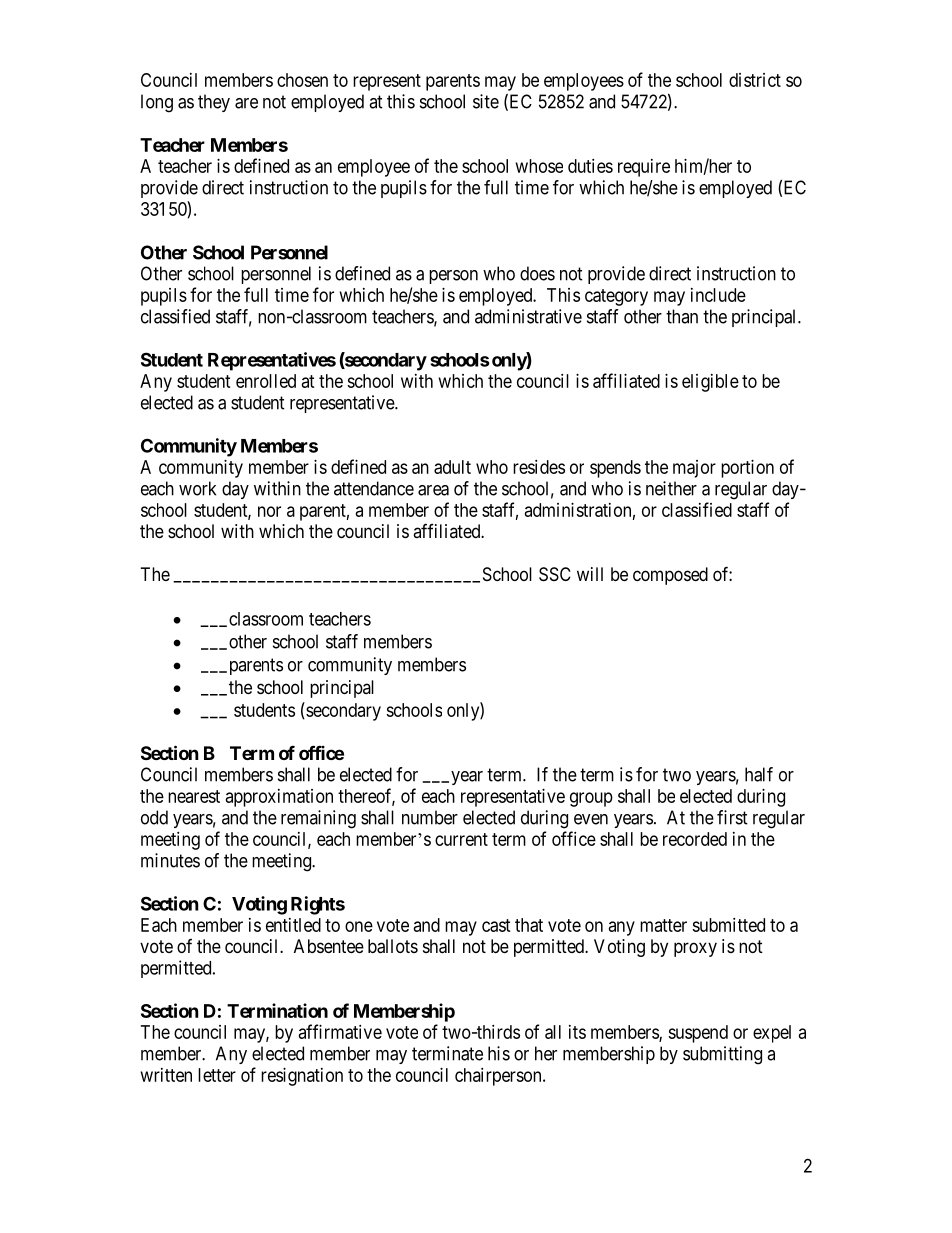 The width and height of the screenshot is (952, 1233). I want to click on half, so click(759, 774).
